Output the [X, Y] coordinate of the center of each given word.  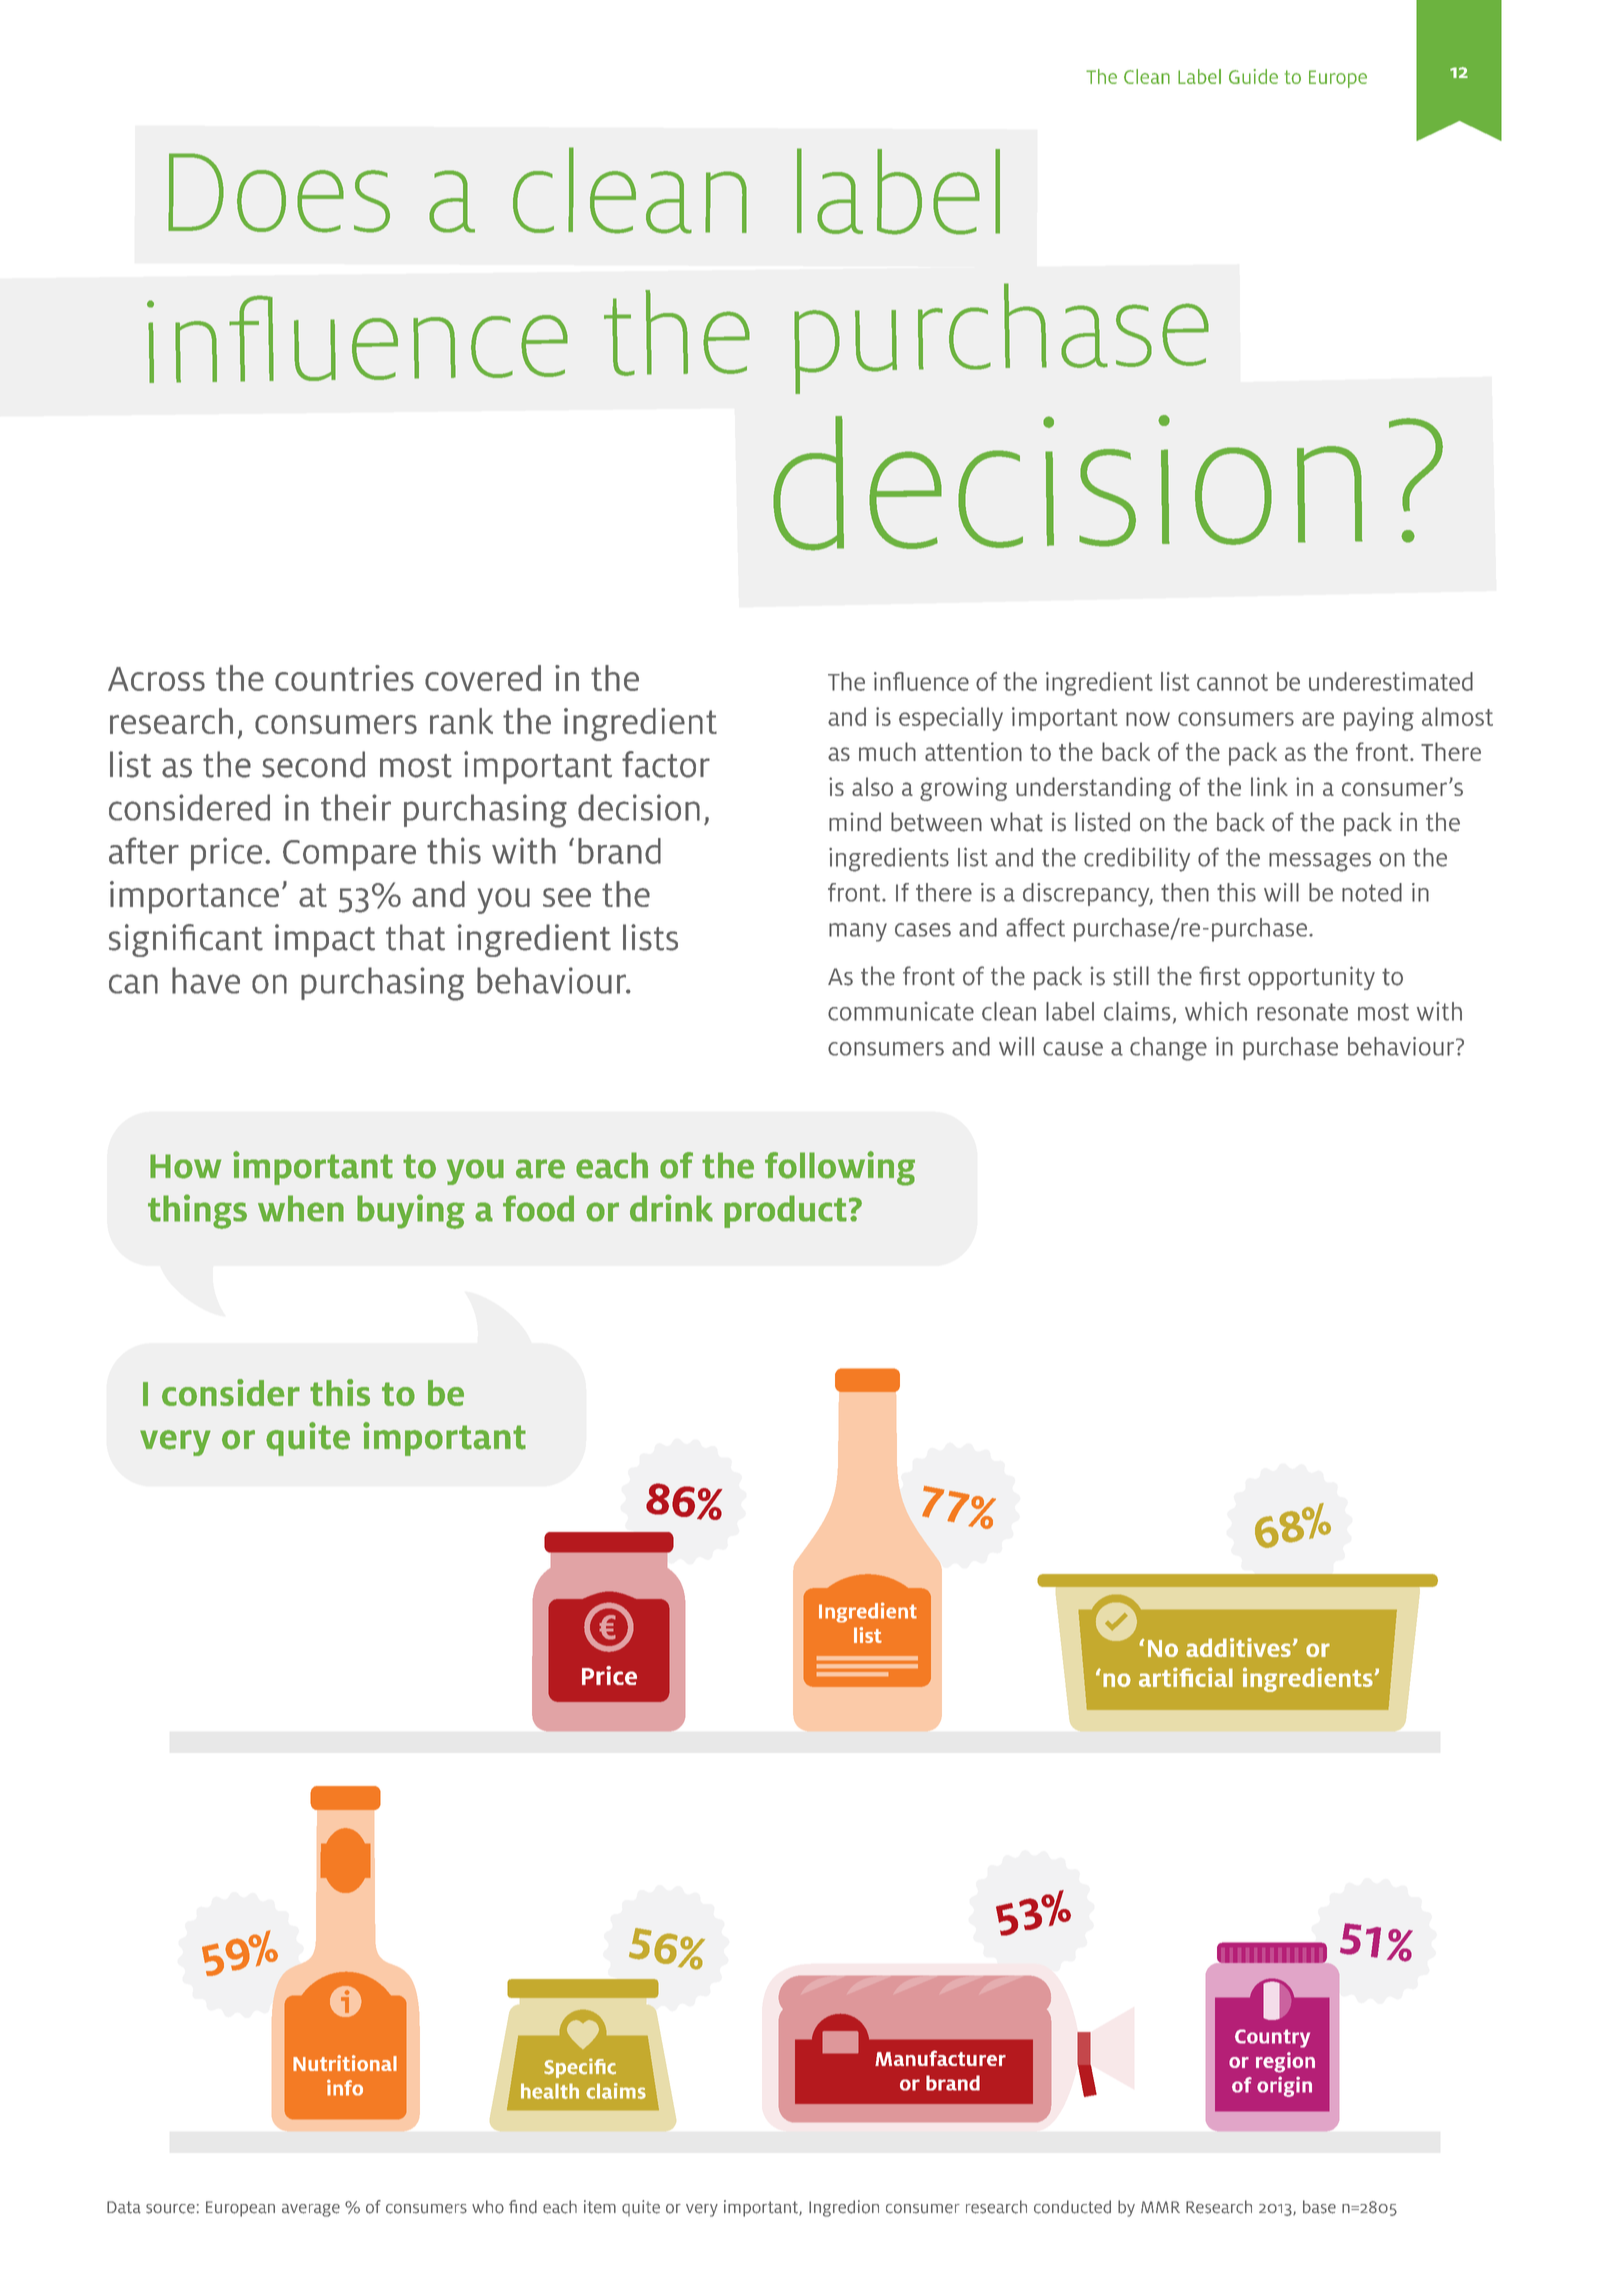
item [600, 2207]
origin [1284, 2086]
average [311, 2210]
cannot [1232, 682]
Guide [1253, 76]
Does [279, 193]
